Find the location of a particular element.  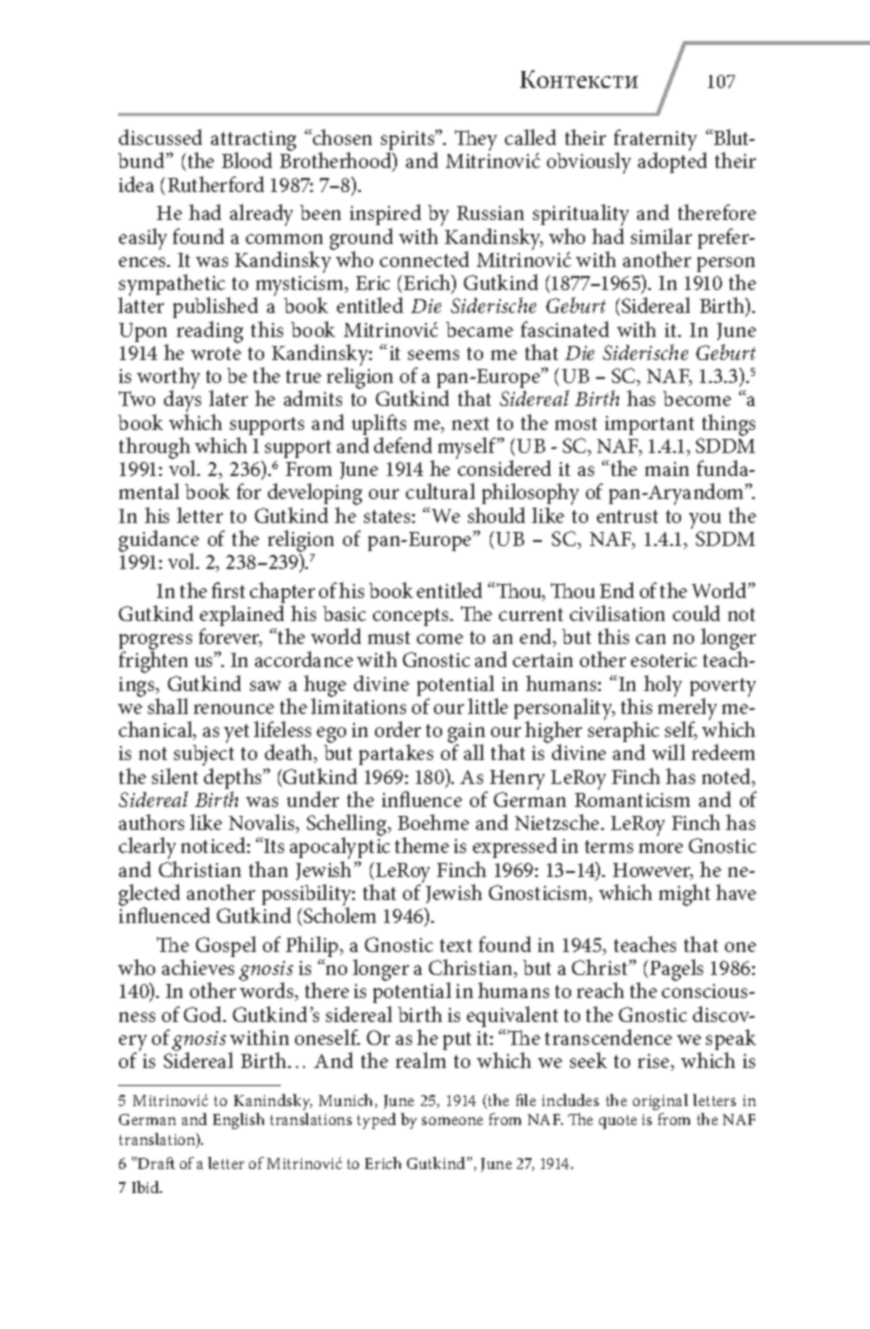

They is located at coordinates (476, 140).
